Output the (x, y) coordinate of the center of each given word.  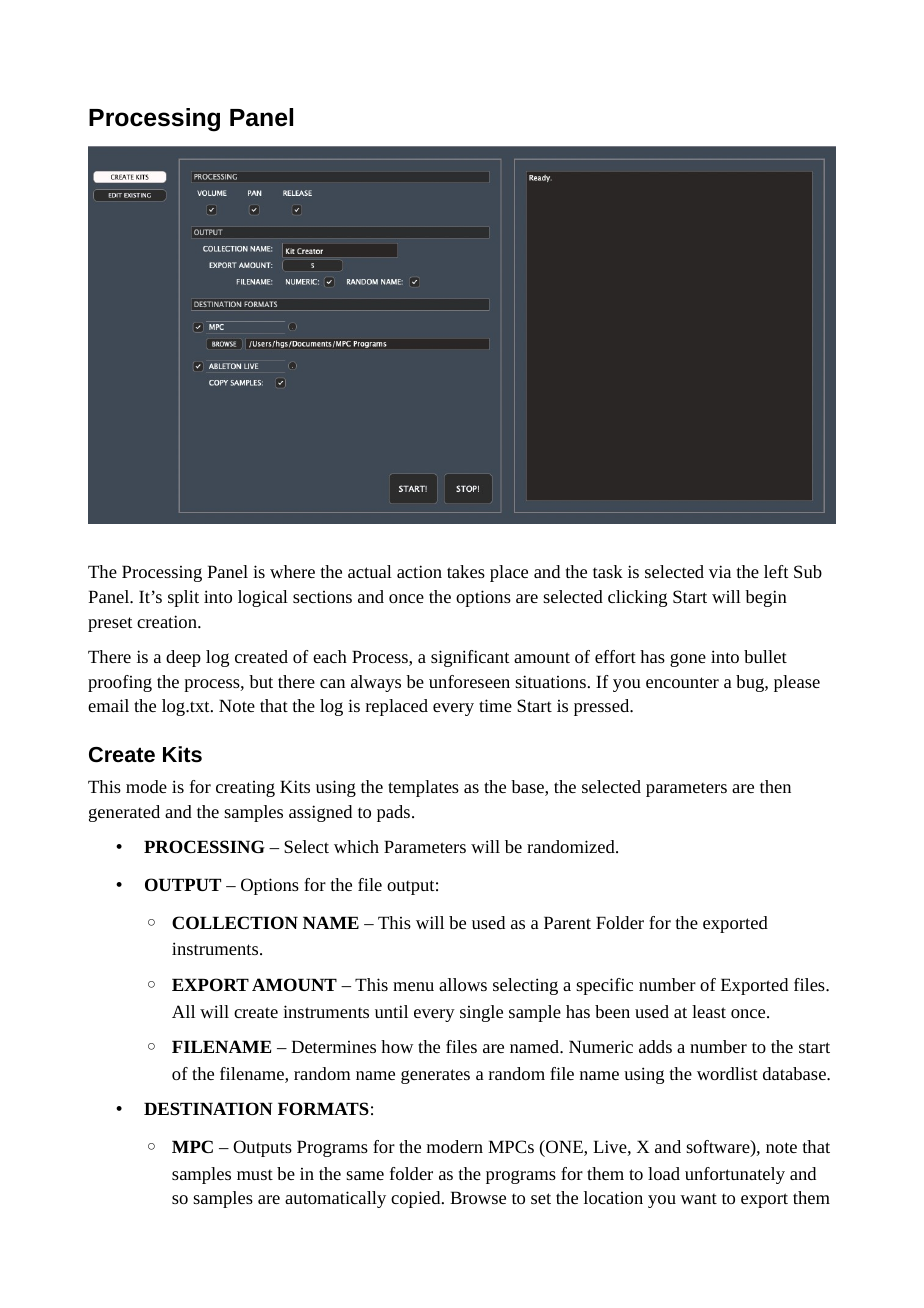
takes (466, 571)
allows (463, 984)
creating (245, 789)
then (775, 786)
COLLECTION (235, 922)
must (255, 1174)
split (183, 598)
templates (423, 788)
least (709, 1011)
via (720, 571)
